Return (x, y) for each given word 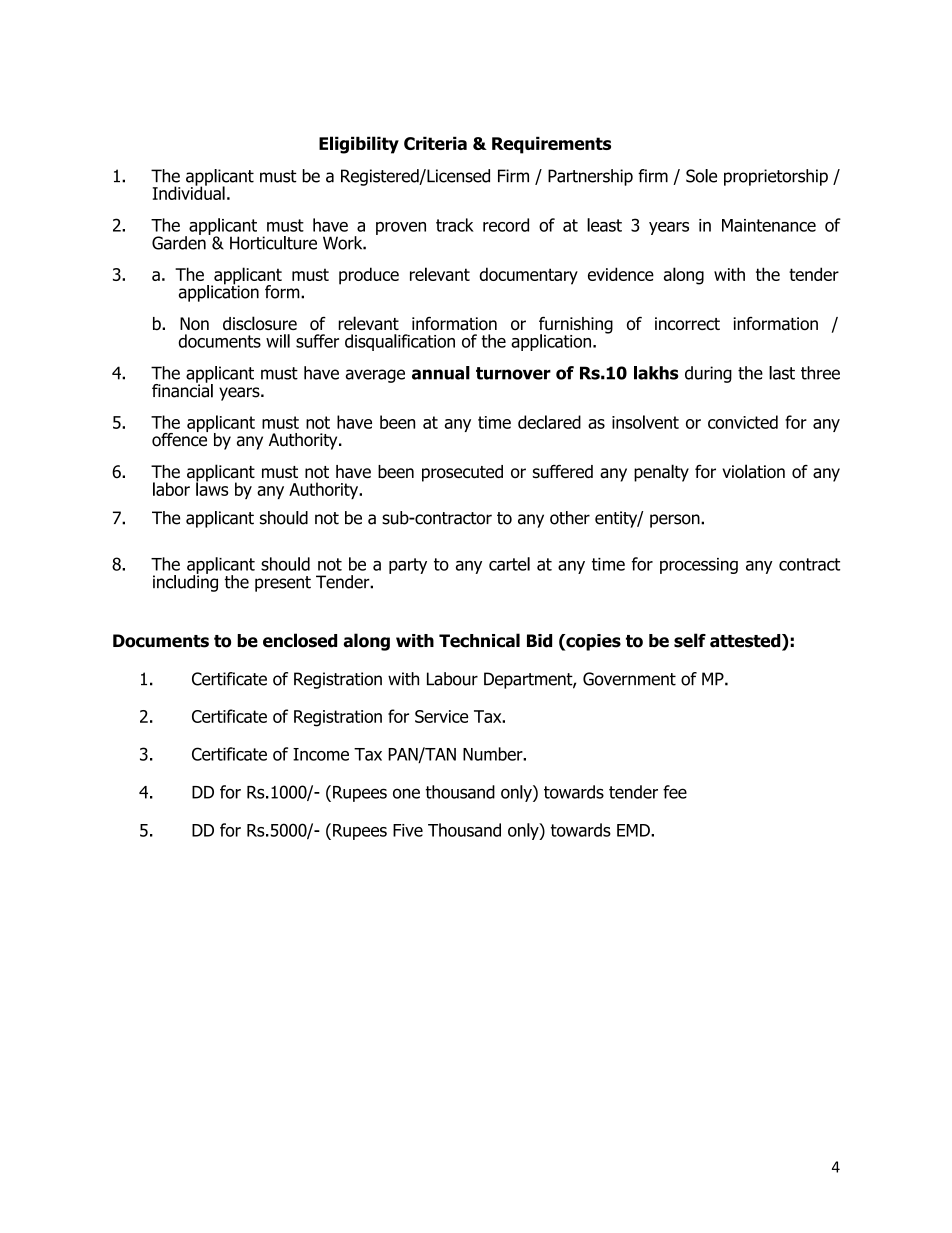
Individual (189, 192)
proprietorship (776, 177)
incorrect (687, 323)
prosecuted (462, 473)
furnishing (576, 326)
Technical (479, 640)
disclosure (260, 323)
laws (212, 488)
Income (321, 754)
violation (753, 471)
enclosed (300, 640)
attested (746, 642)
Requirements (551, 145)
